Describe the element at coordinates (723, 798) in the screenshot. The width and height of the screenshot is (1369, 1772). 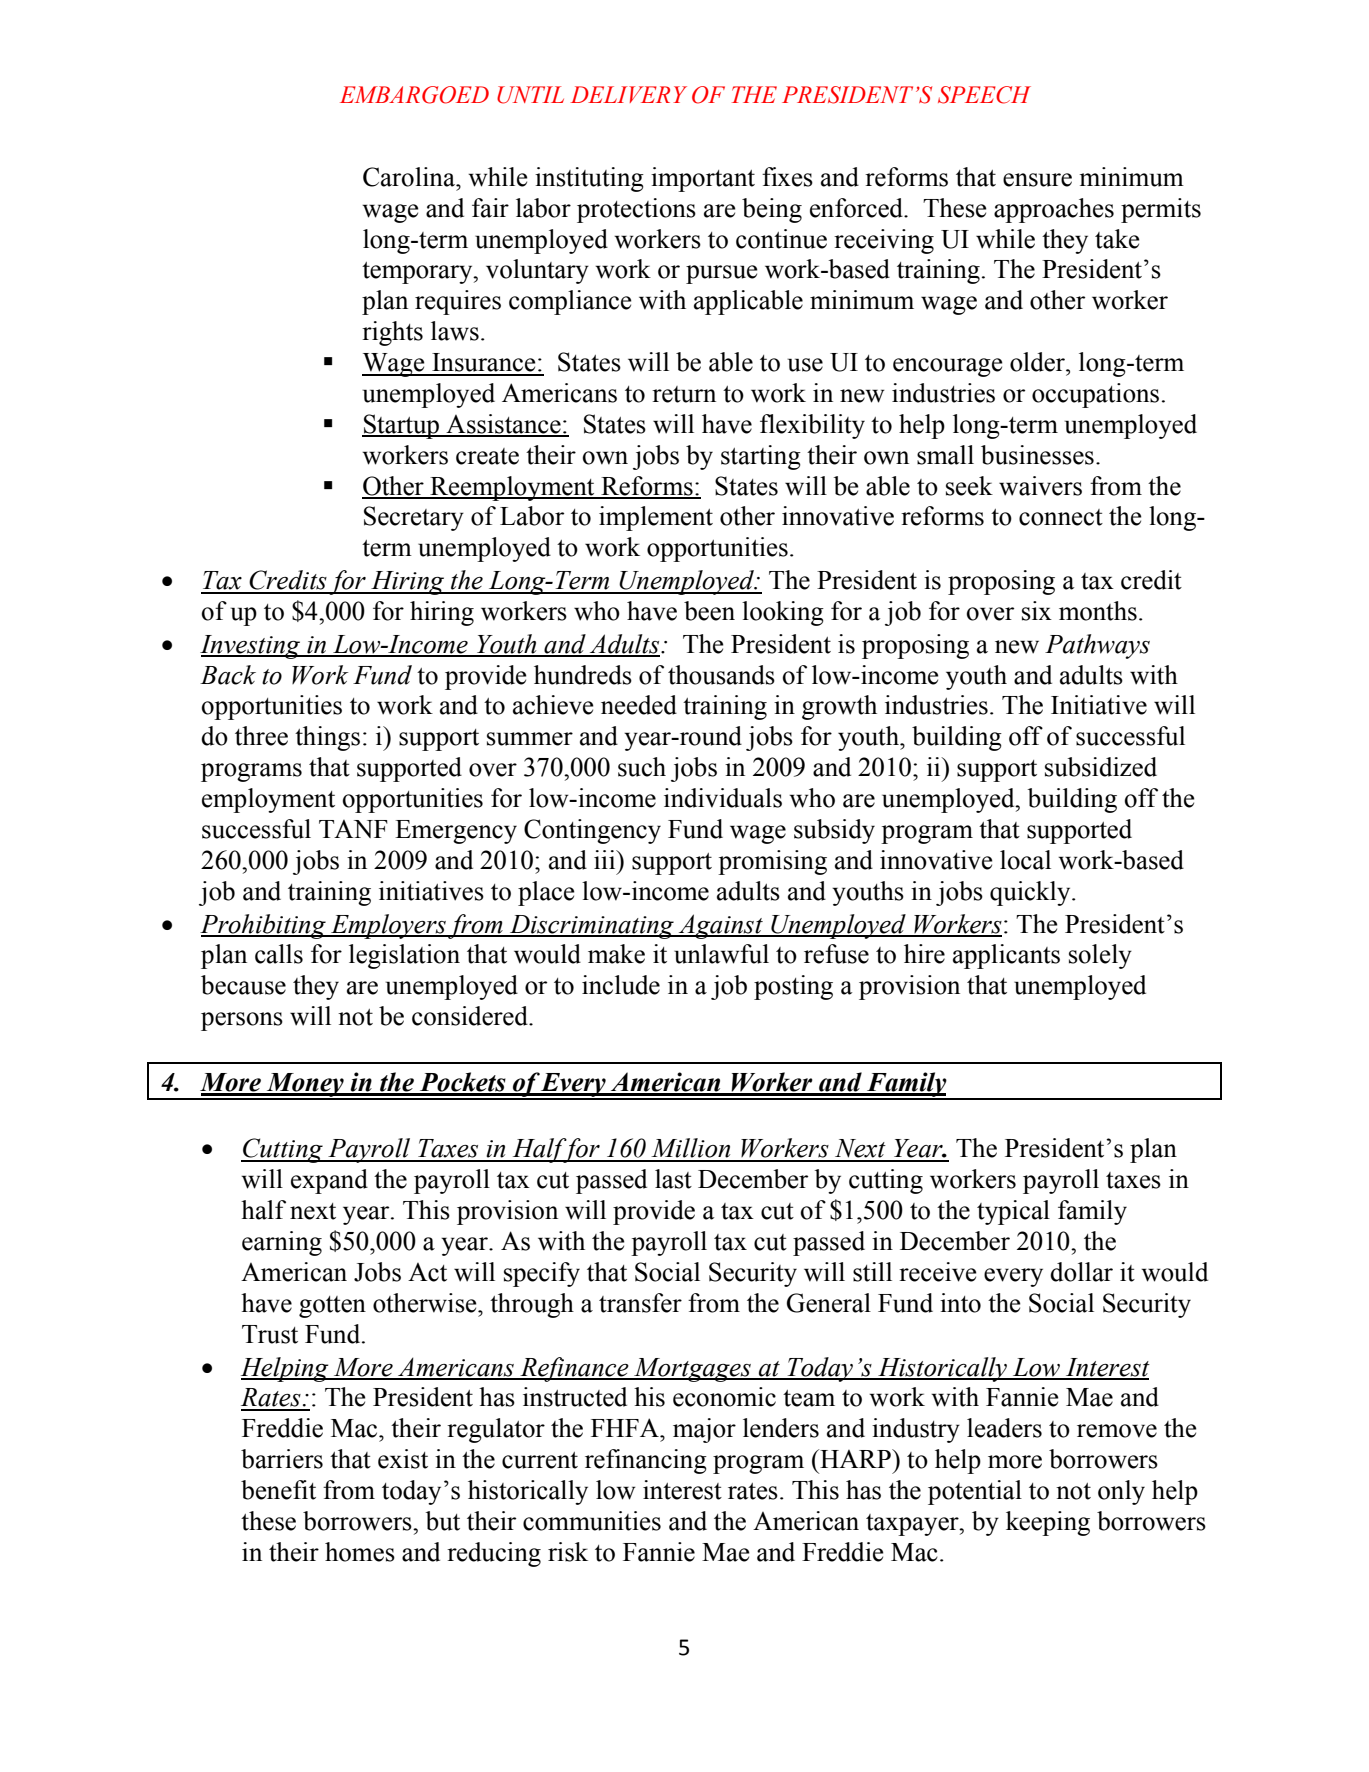
I see `individuals` at that location.
